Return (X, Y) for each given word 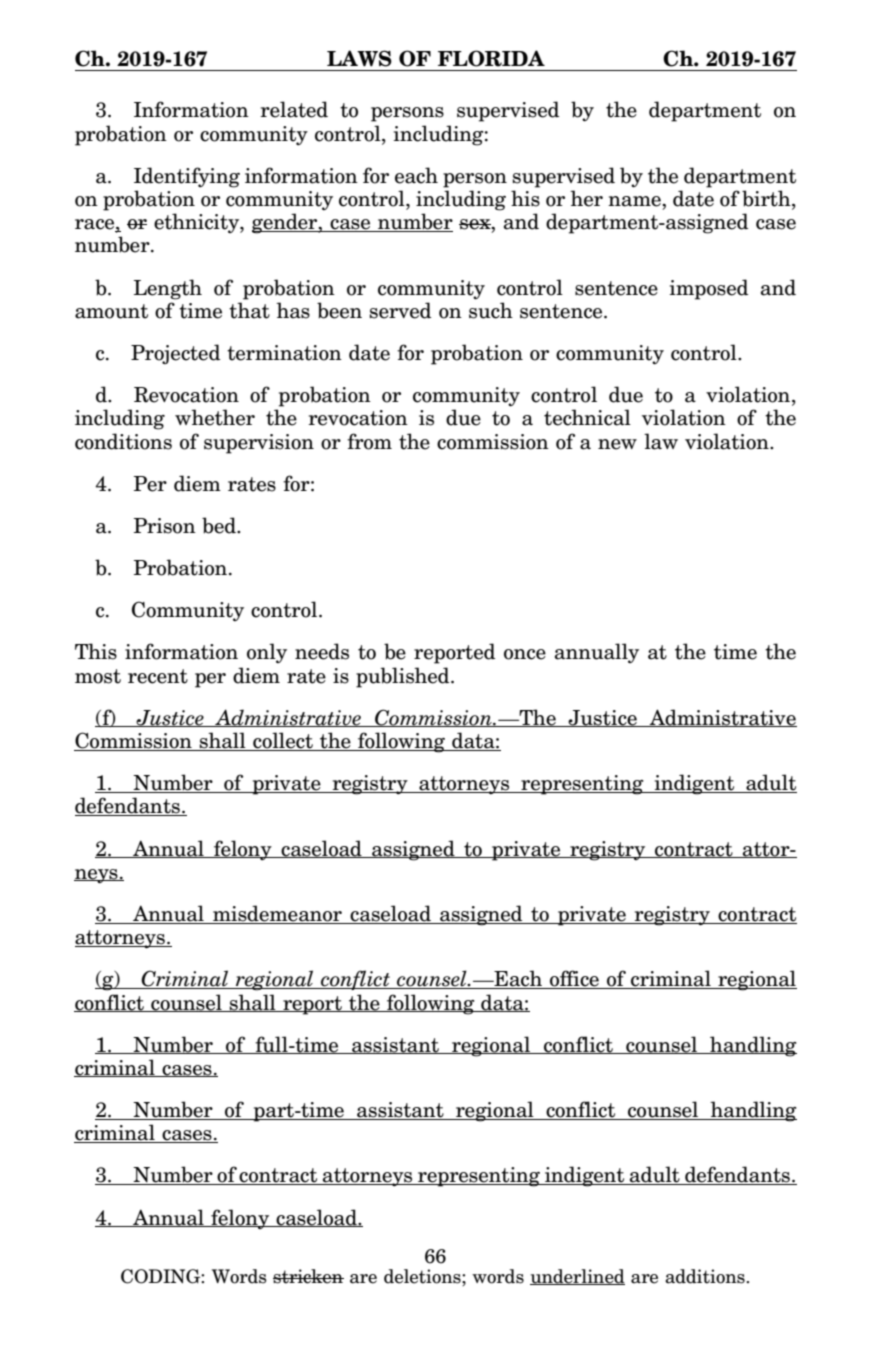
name (635, 201)
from (369, 441)
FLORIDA (491, 58)
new (617, 444)
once (525, 654)
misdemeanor (277, 914)
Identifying (187, 177)
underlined (577, 1277)
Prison (165, 526)
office (574, 979)
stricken (308, 1276)
